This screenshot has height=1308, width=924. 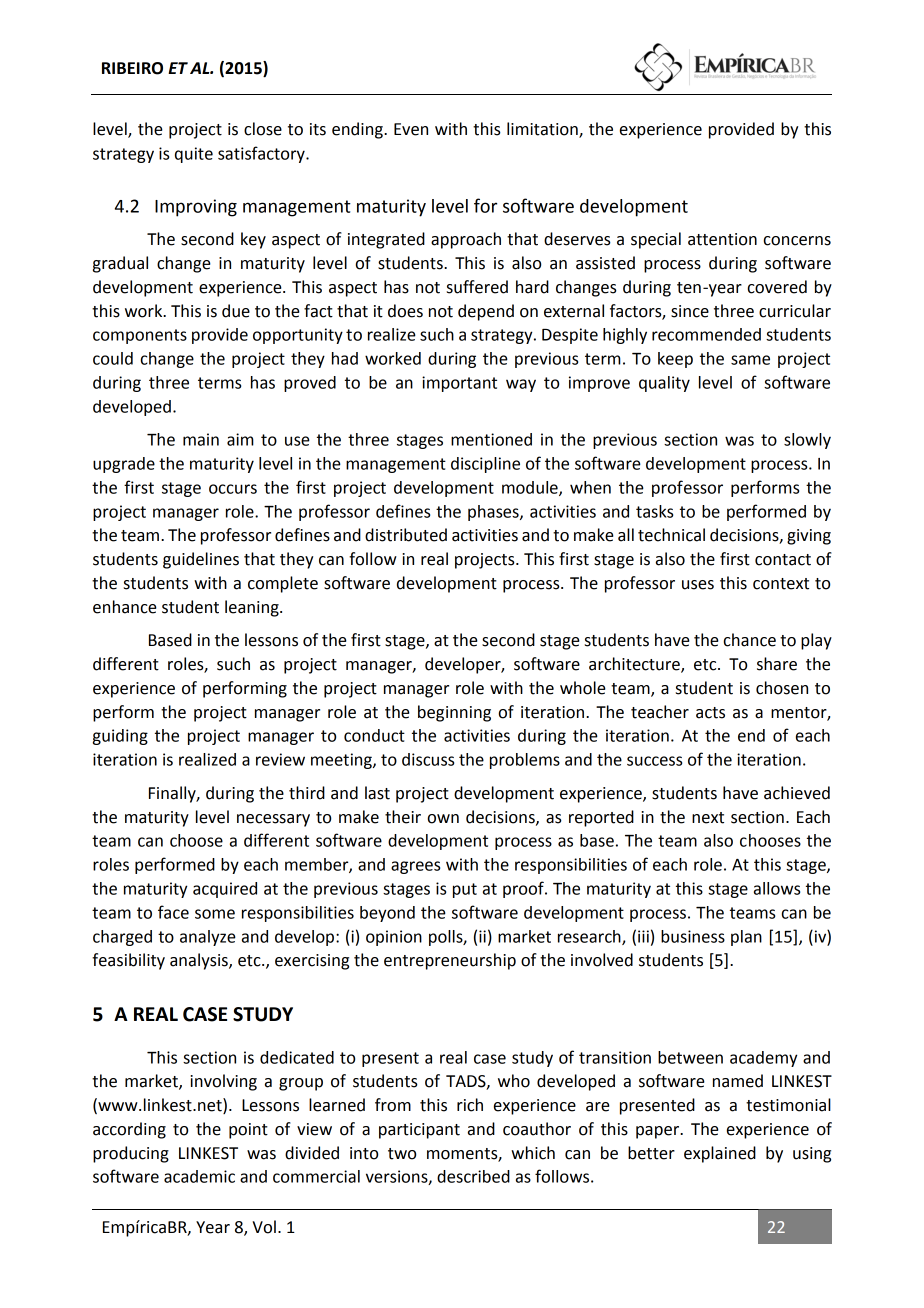 I want to click on put, so click(x=465, y=890).
